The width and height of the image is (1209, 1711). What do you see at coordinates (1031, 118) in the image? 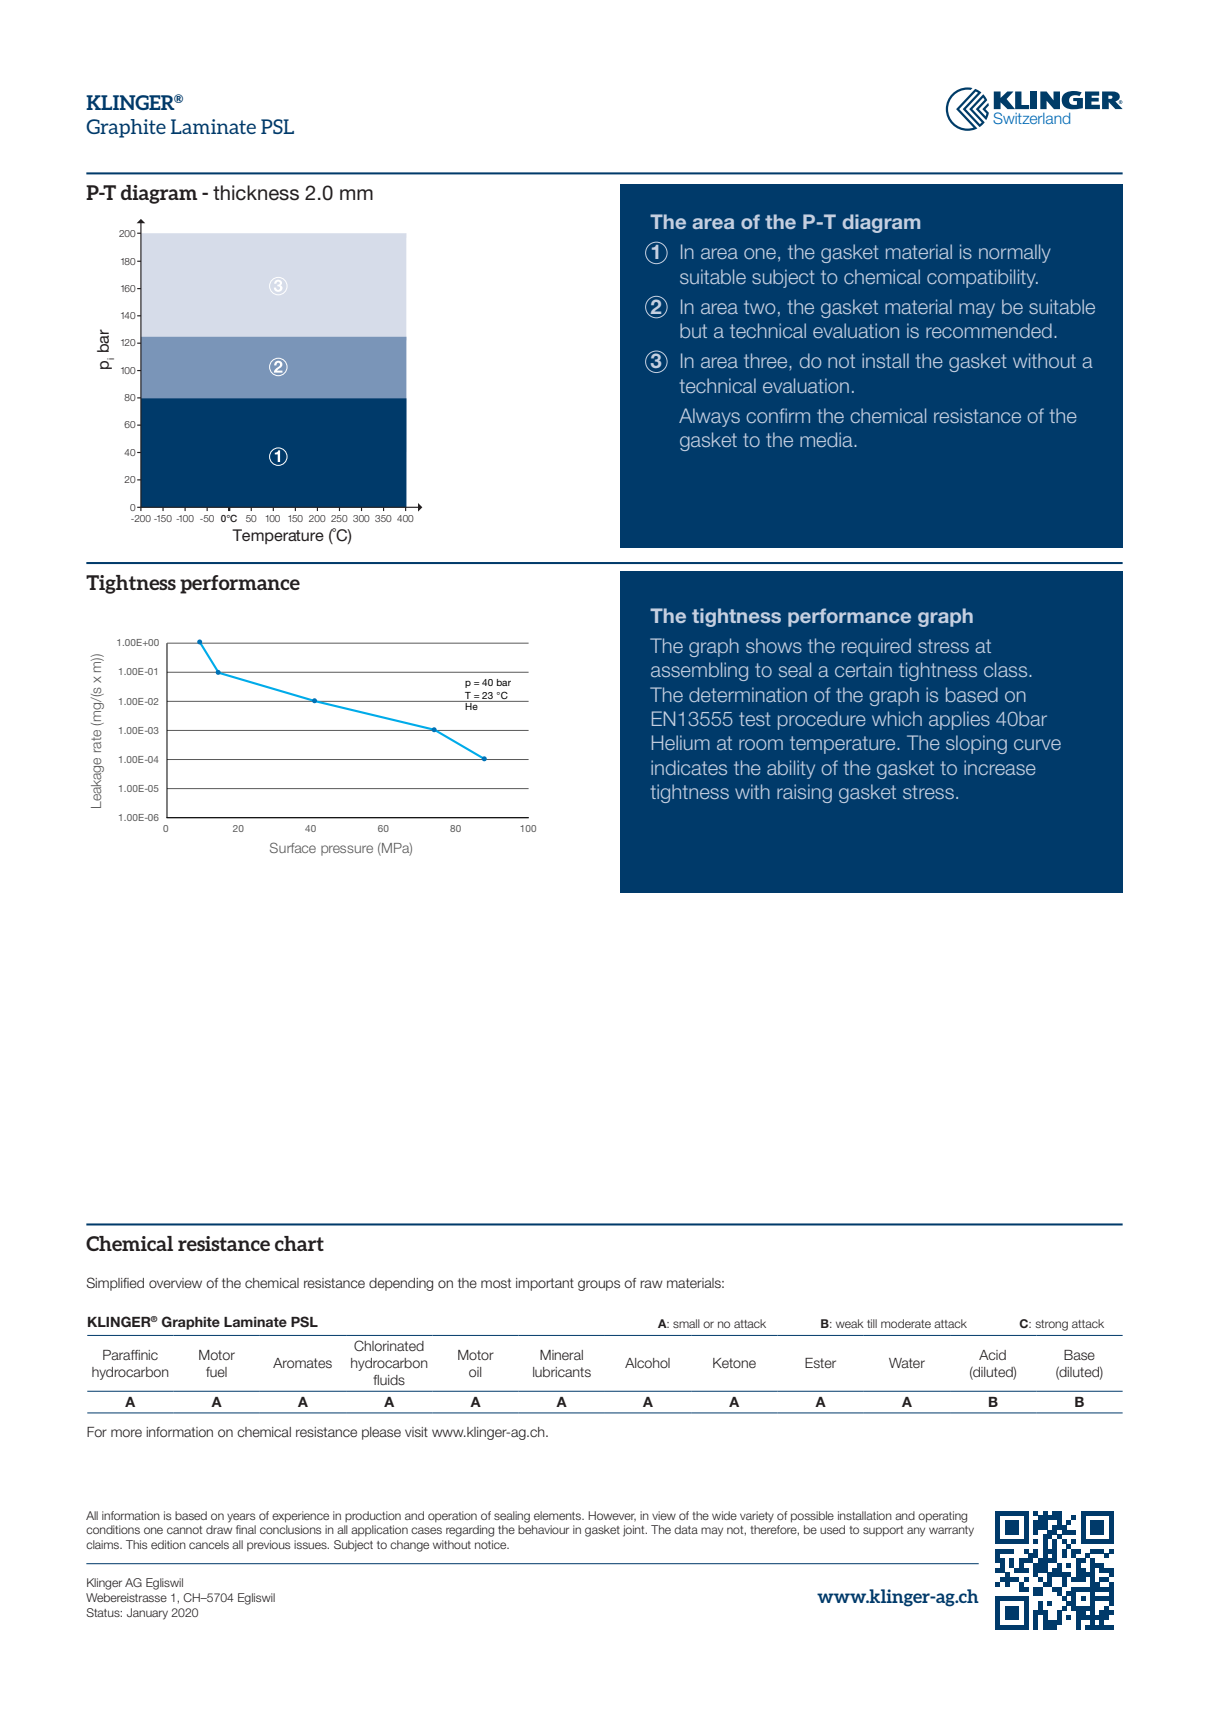
I see `Switzerland` at bounding box center [1031, 118].
